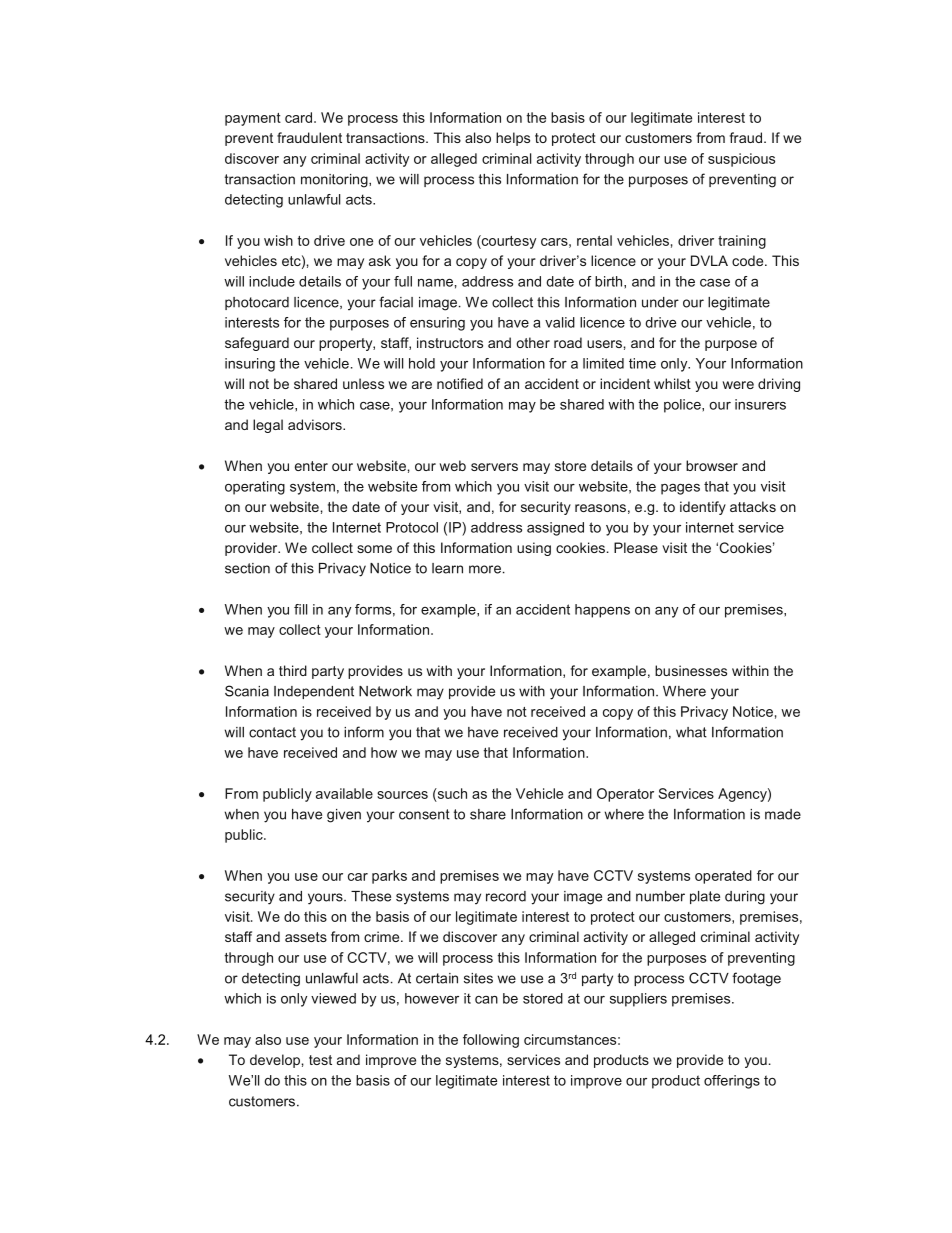 Image resolution: width=952 pixels, height=1233 pixels. I want to click on browser, so click(712, 465).
